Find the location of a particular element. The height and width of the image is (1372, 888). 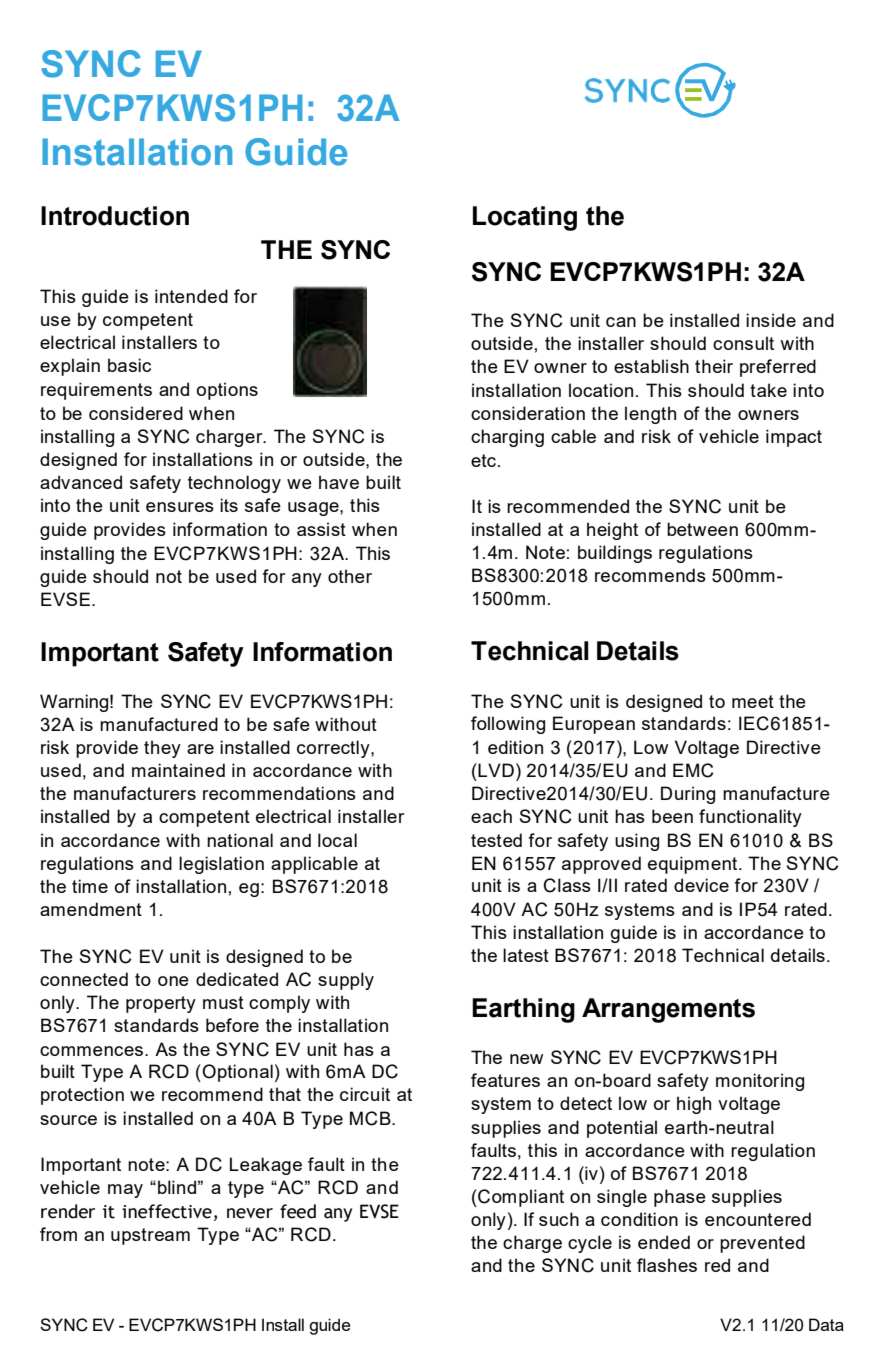

features is located at coordinates (505, 1080).
